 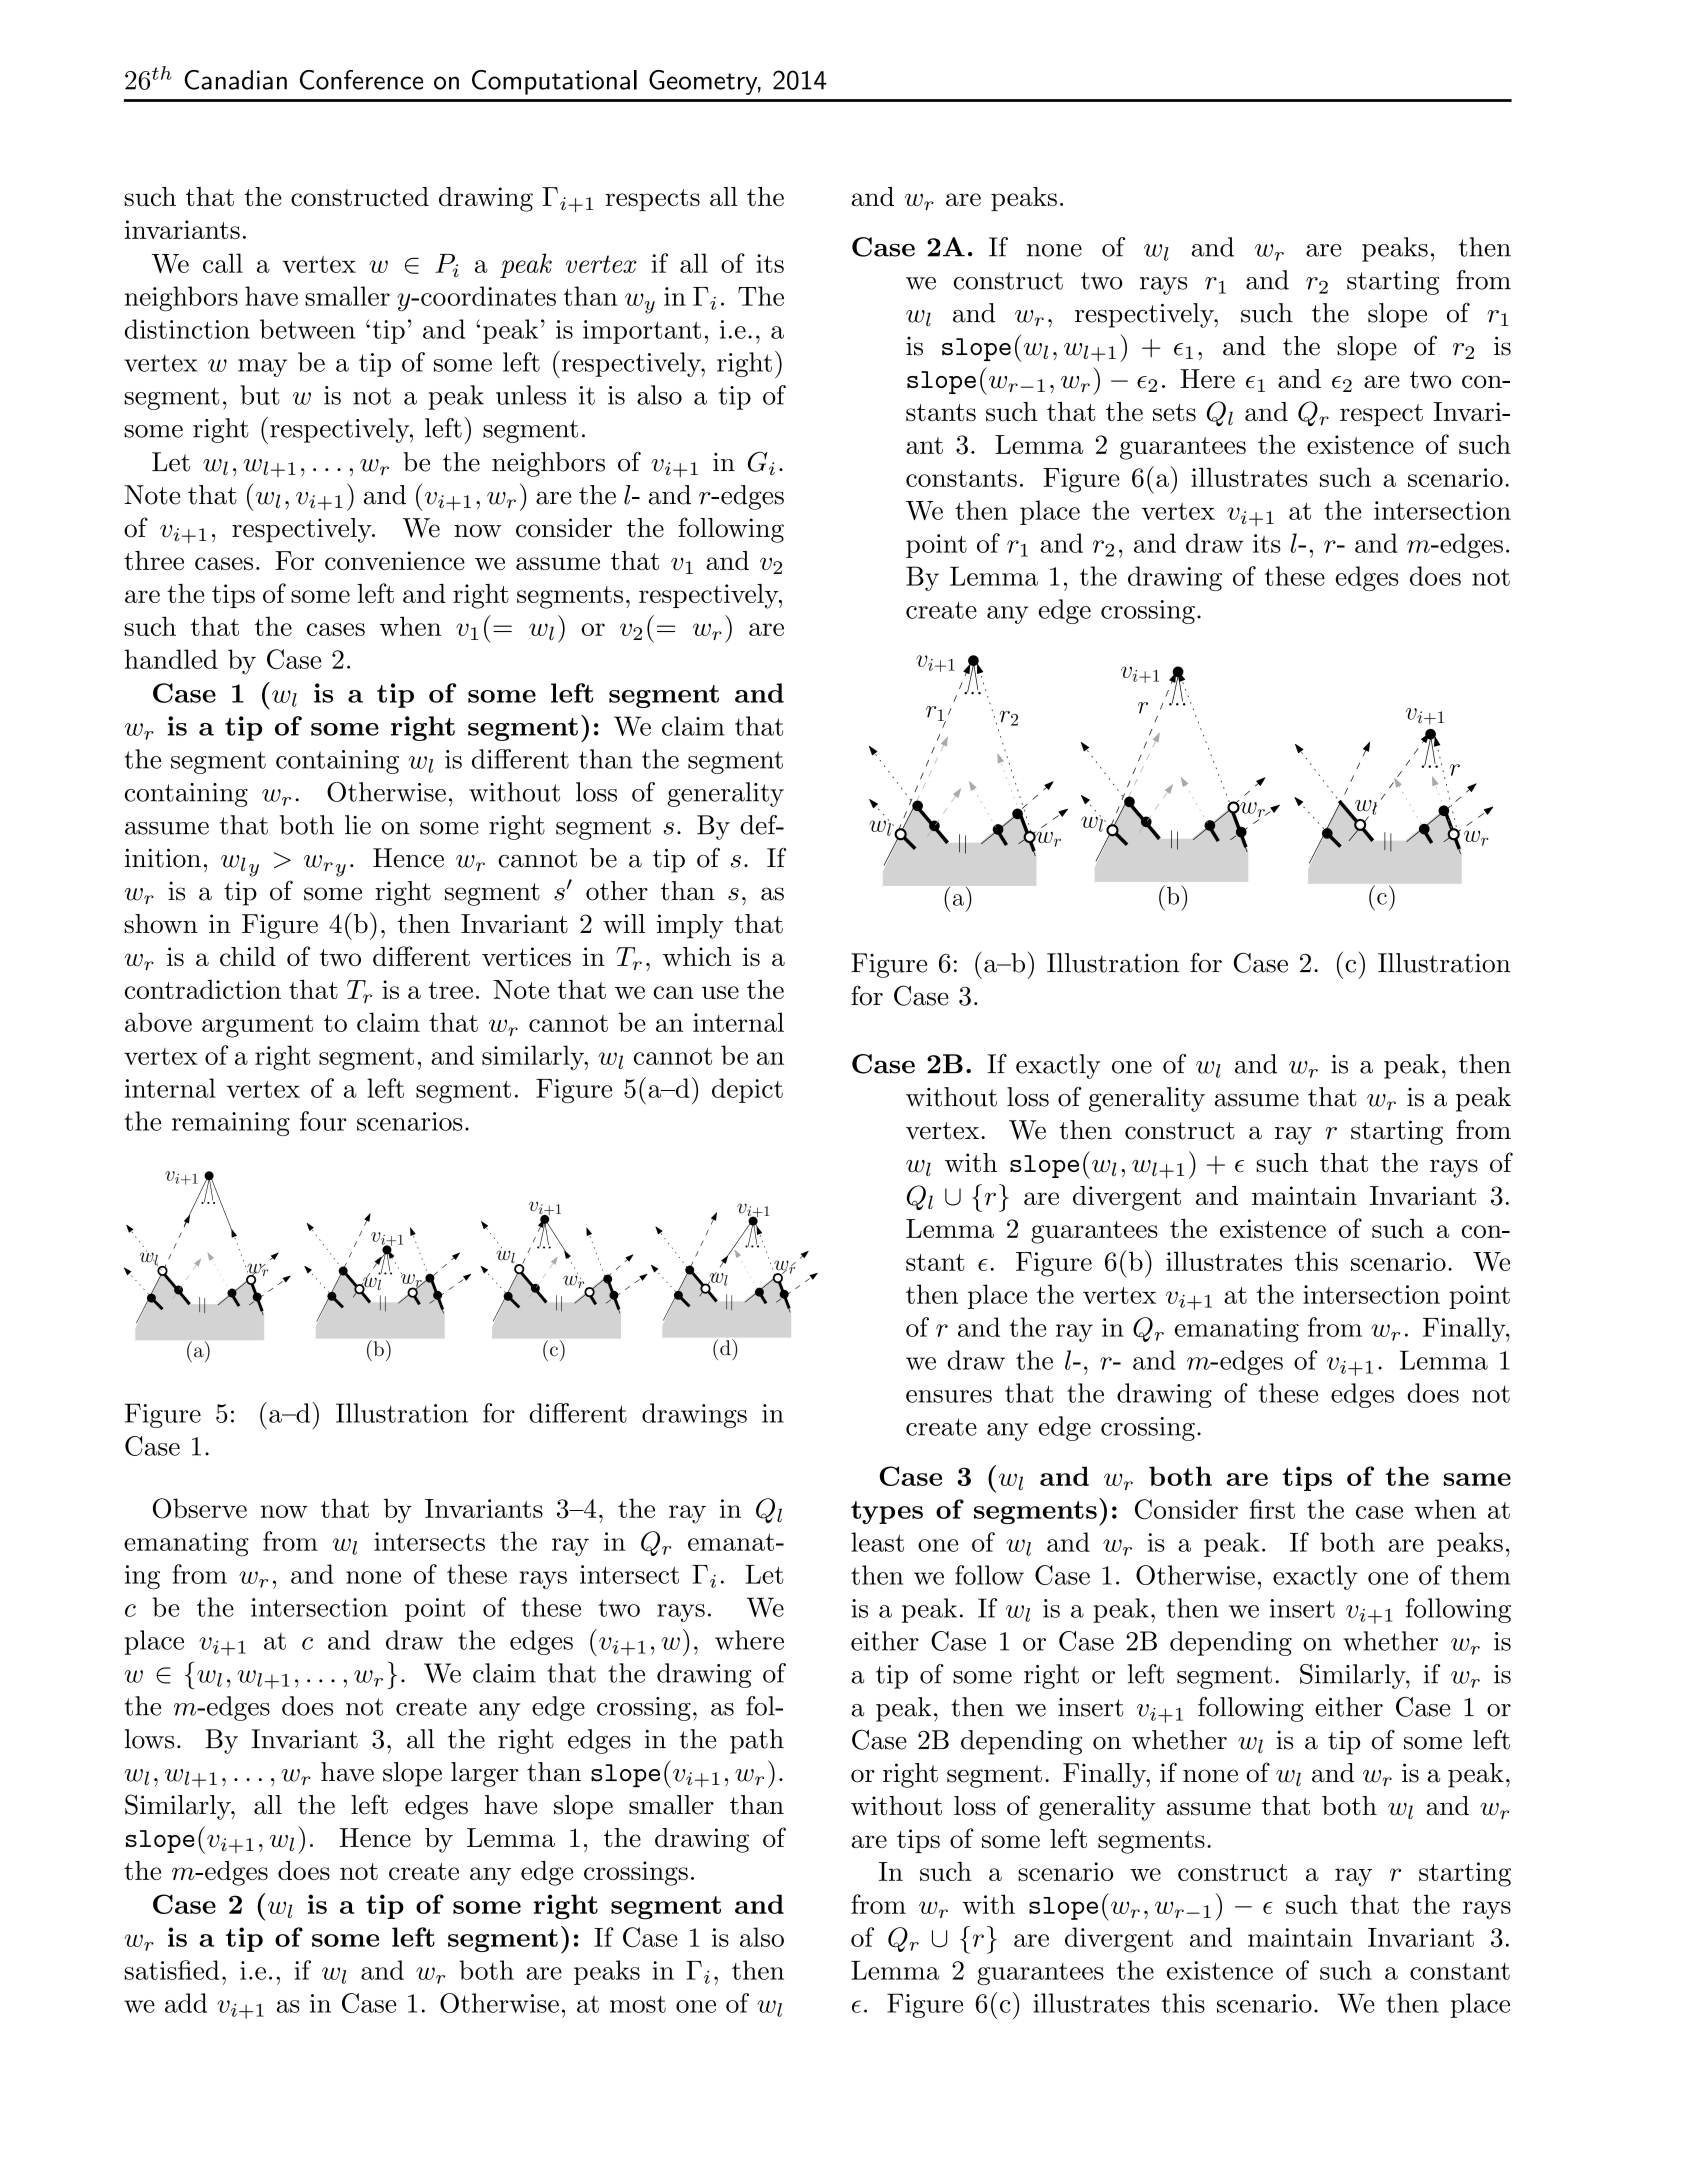 I want to click on depict, so click(x=747, y=1090).
